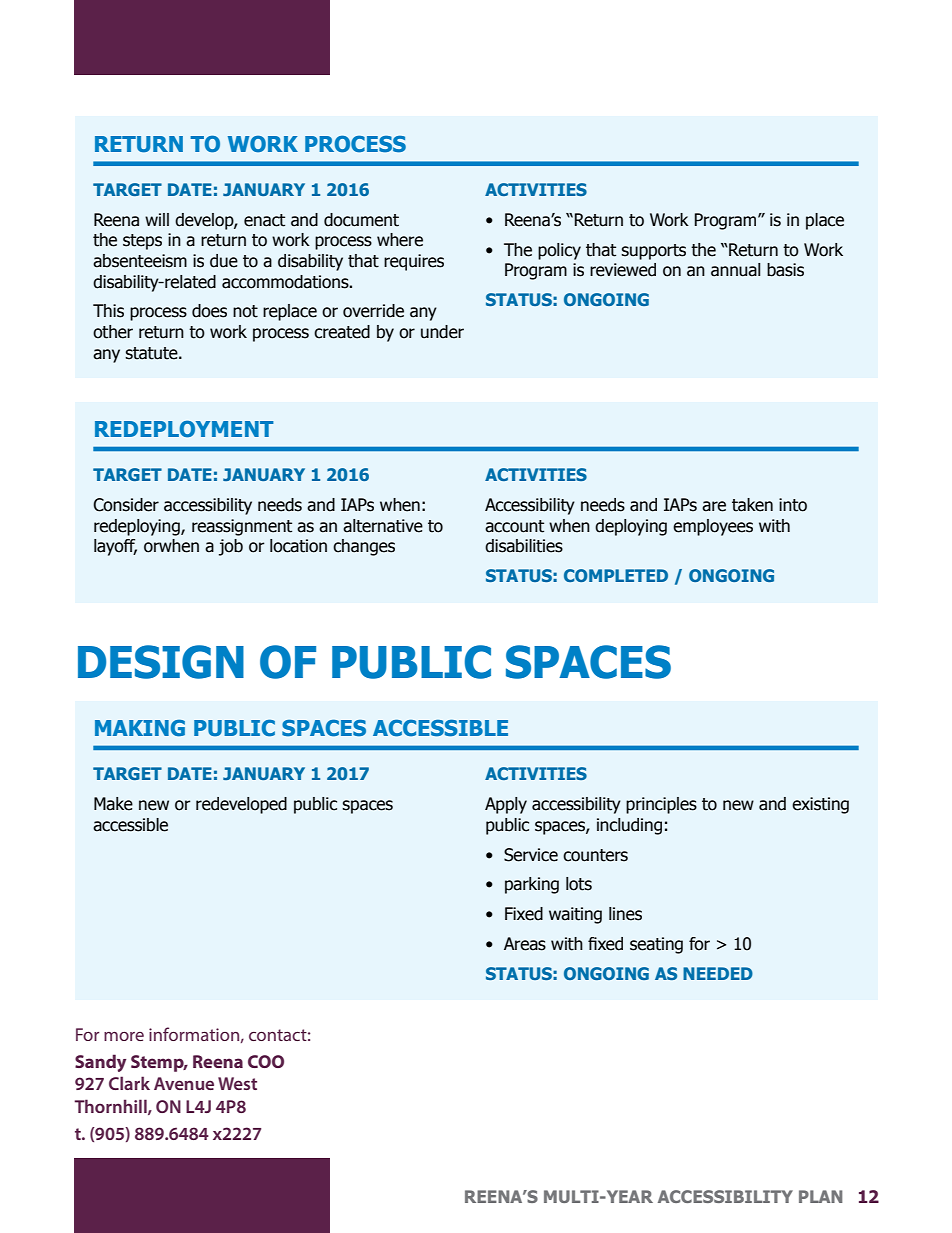  I want to click on annual, so click(735, 270).
